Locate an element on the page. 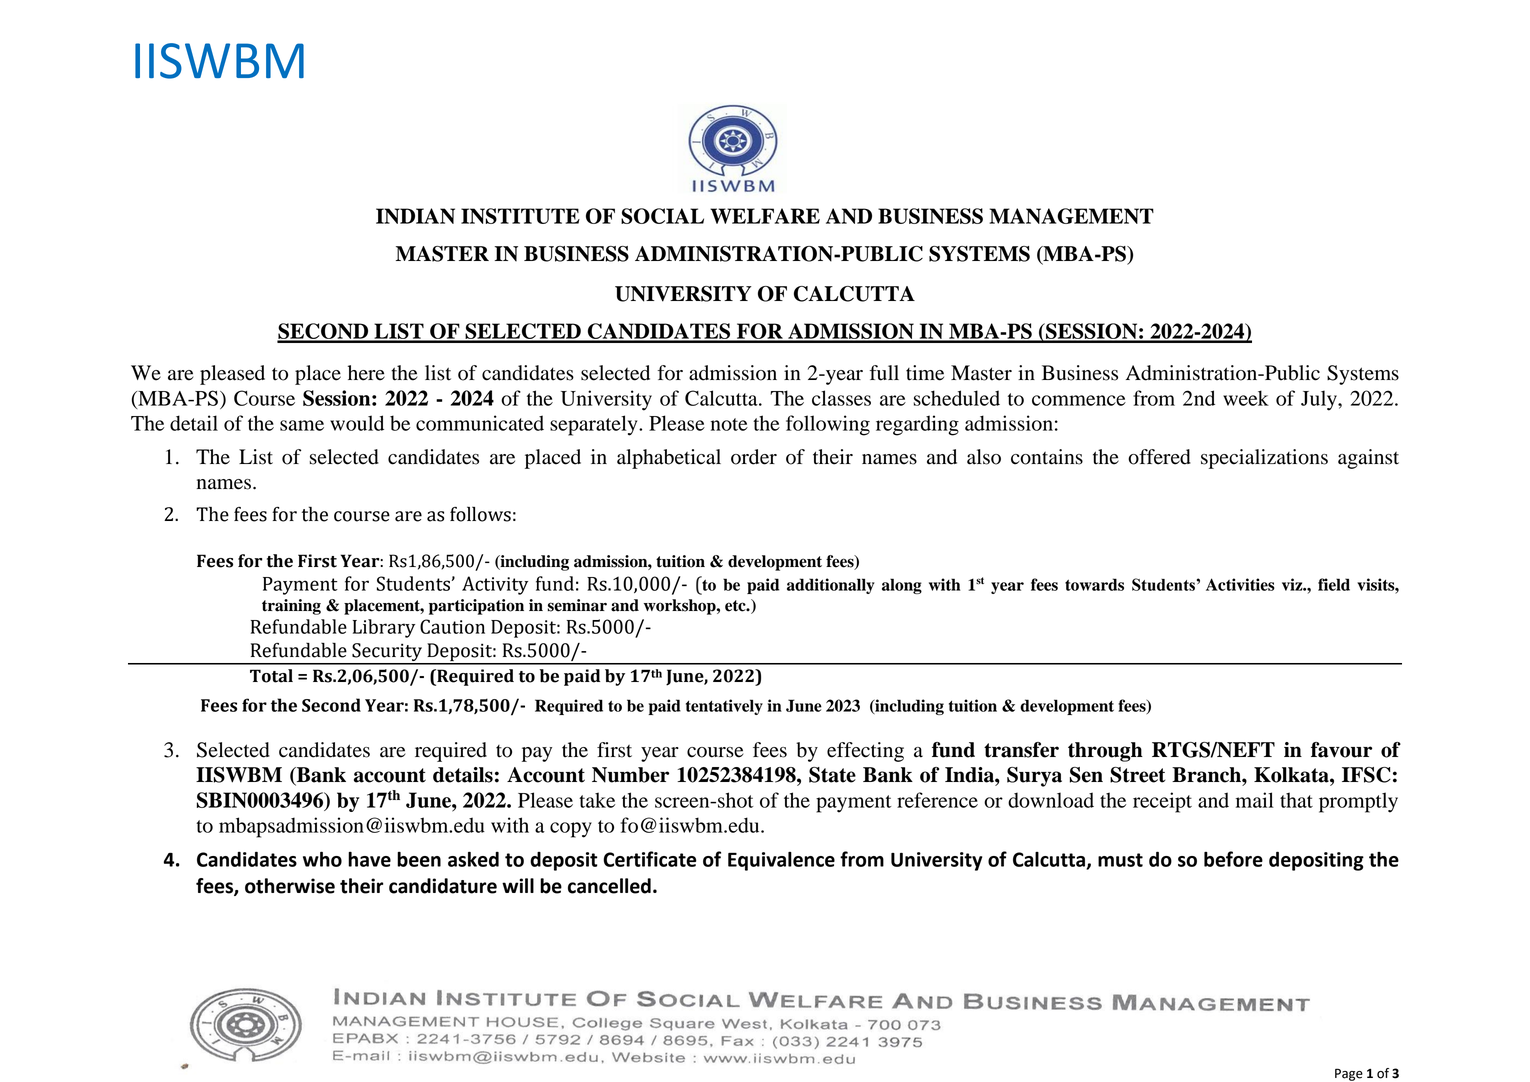 This image has width=1530, height=1082. Activities is located at coordinates (1240, 584).
